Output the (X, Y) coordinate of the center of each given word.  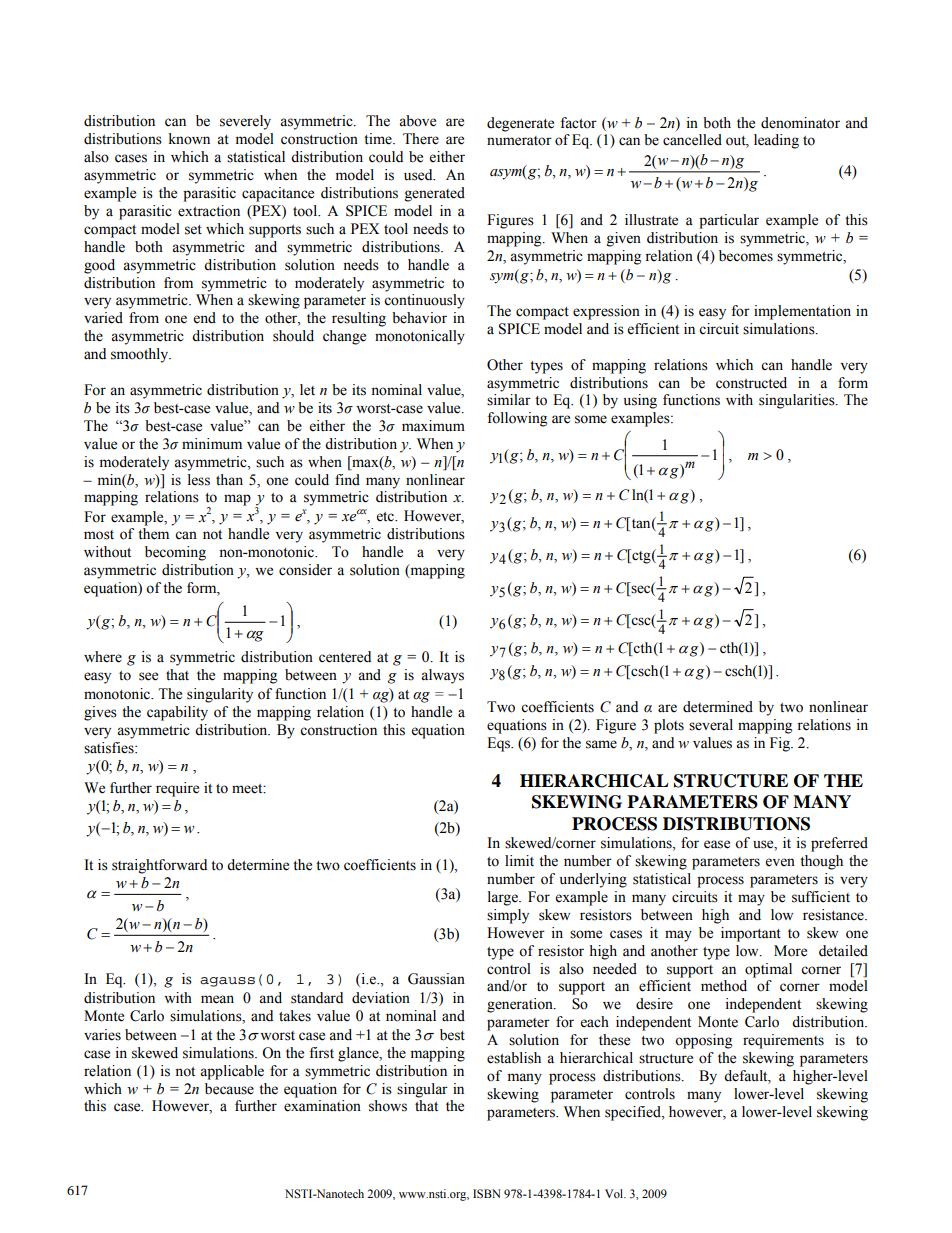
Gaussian (436, 979)
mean (217, 999)
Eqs (500, 744)
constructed (751, 383)
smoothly (141, 355)
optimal (768, 970)
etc (386, 517)
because (229, 1089)
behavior (419, 318)
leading (776, 141)
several (711, 725)
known (189, 139)
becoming (175, 553)
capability (177, 713)
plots (669, 726)
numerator (519, 141)
